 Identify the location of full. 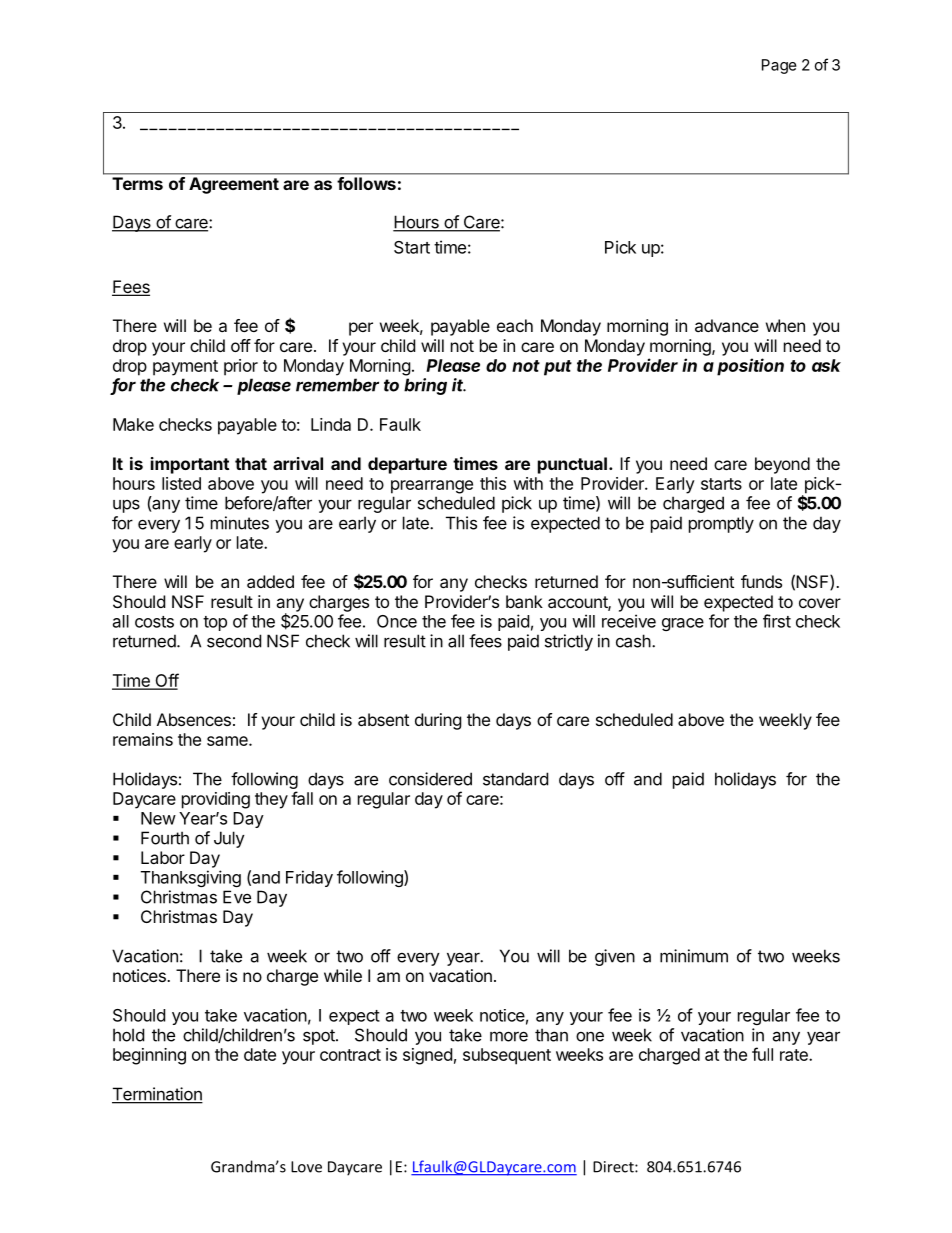
(762, 1054).
